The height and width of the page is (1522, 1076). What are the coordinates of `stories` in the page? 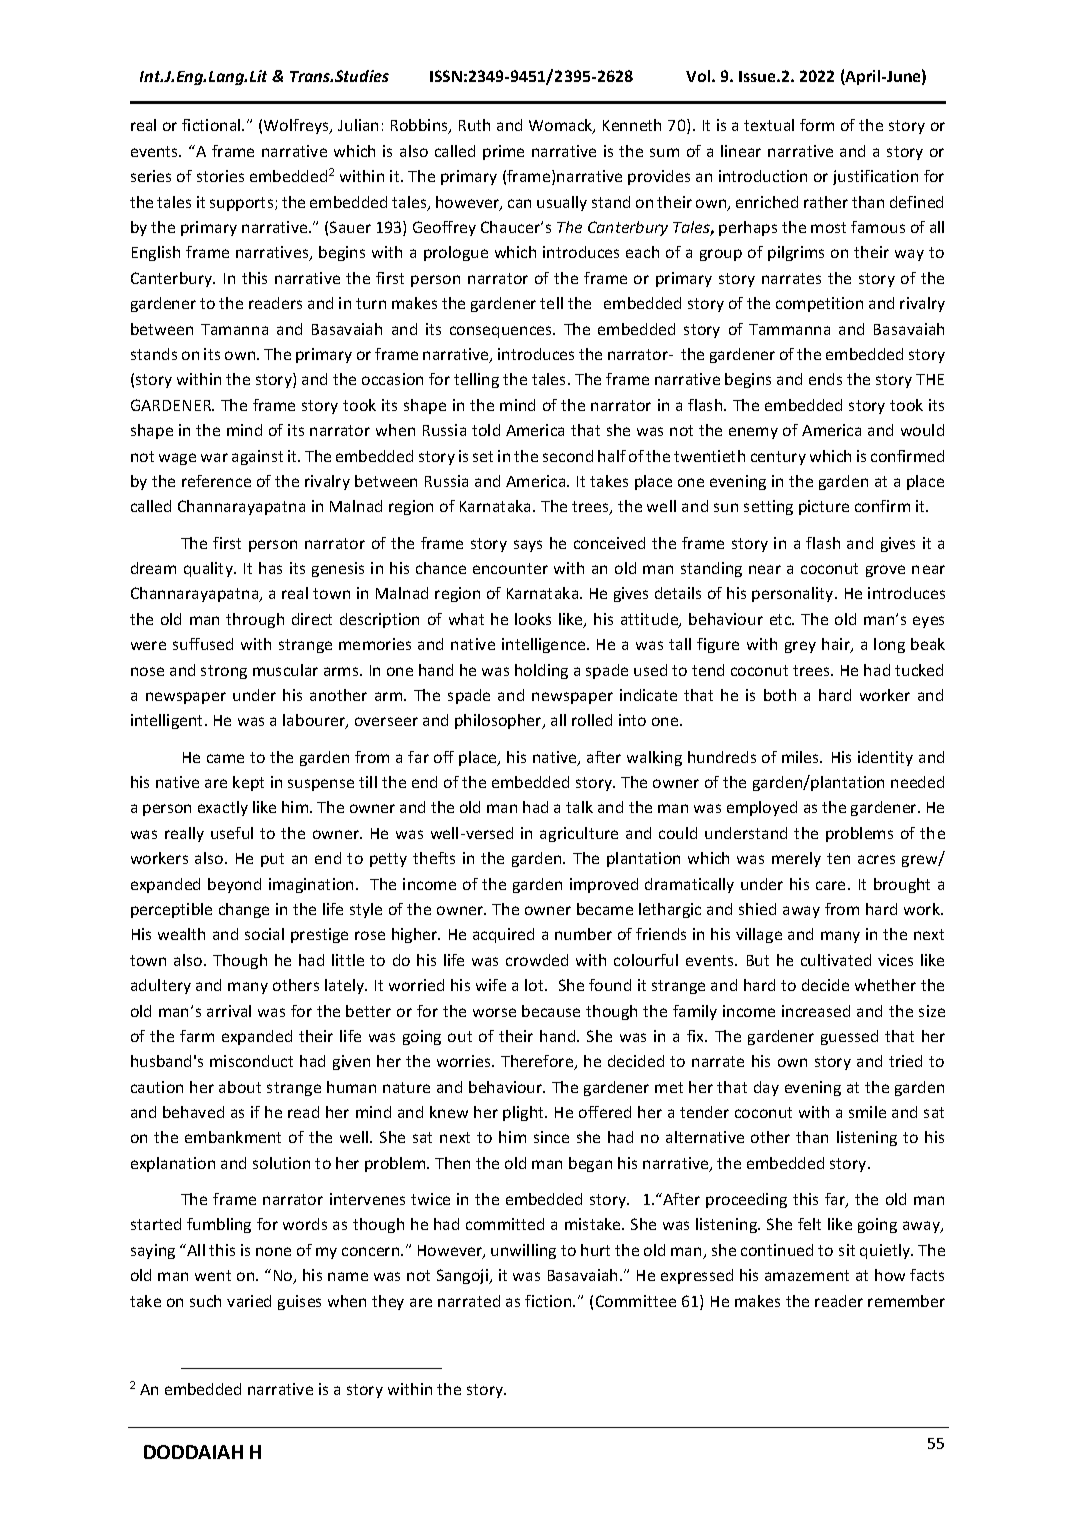 It's located at (220, 176).
